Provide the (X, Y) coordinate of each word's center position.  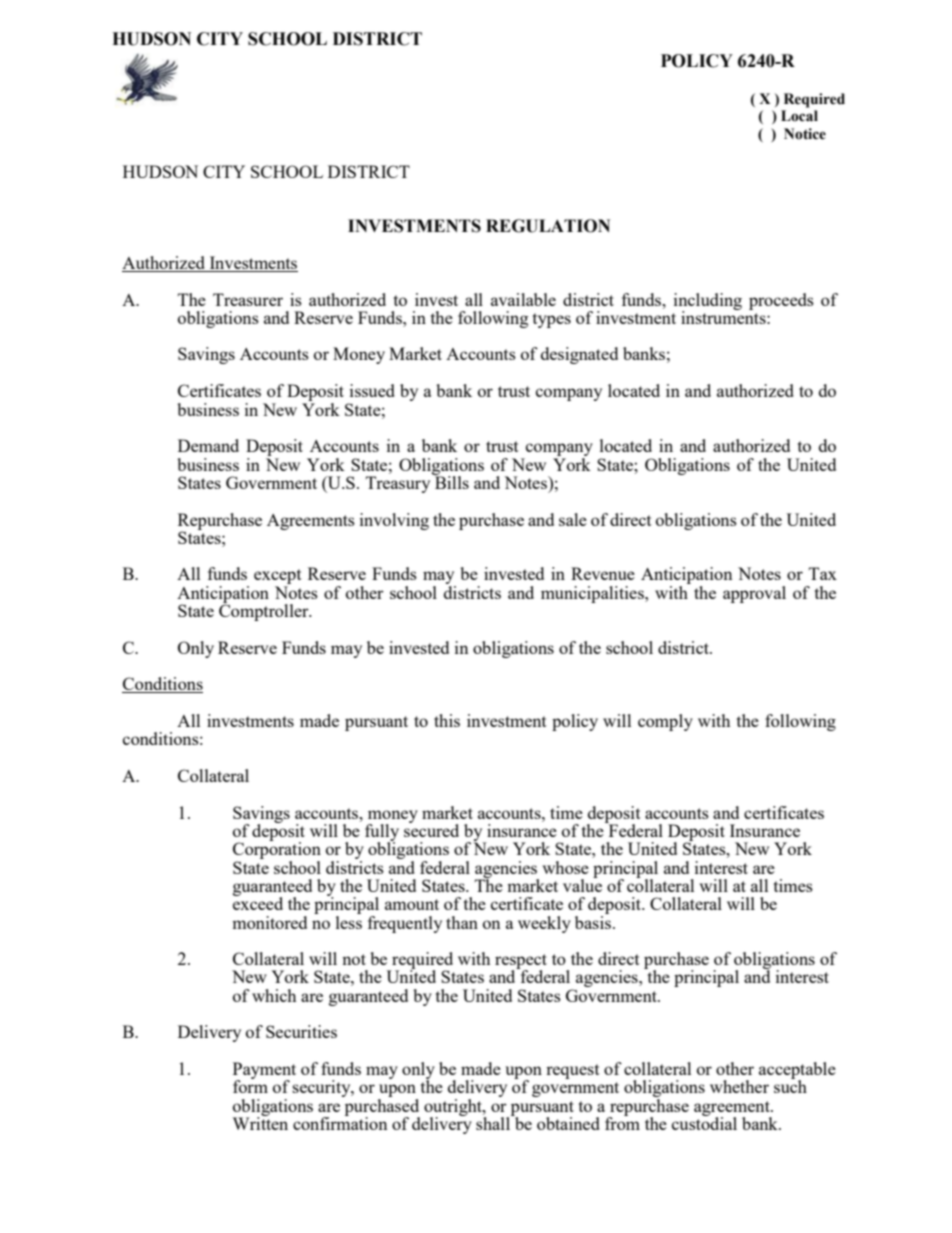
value (582, 884)
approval (754, 594)
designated (579, 355)
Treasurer (248, 299)
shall (494, 1122)
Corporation (277, 851)
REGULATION (548, 226)
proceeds (781, 301)
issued (372, 390)
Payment (264, 1071)
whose (565, 867)
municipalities (593, 594)
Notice (805, 134)
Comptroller (265, 611)
